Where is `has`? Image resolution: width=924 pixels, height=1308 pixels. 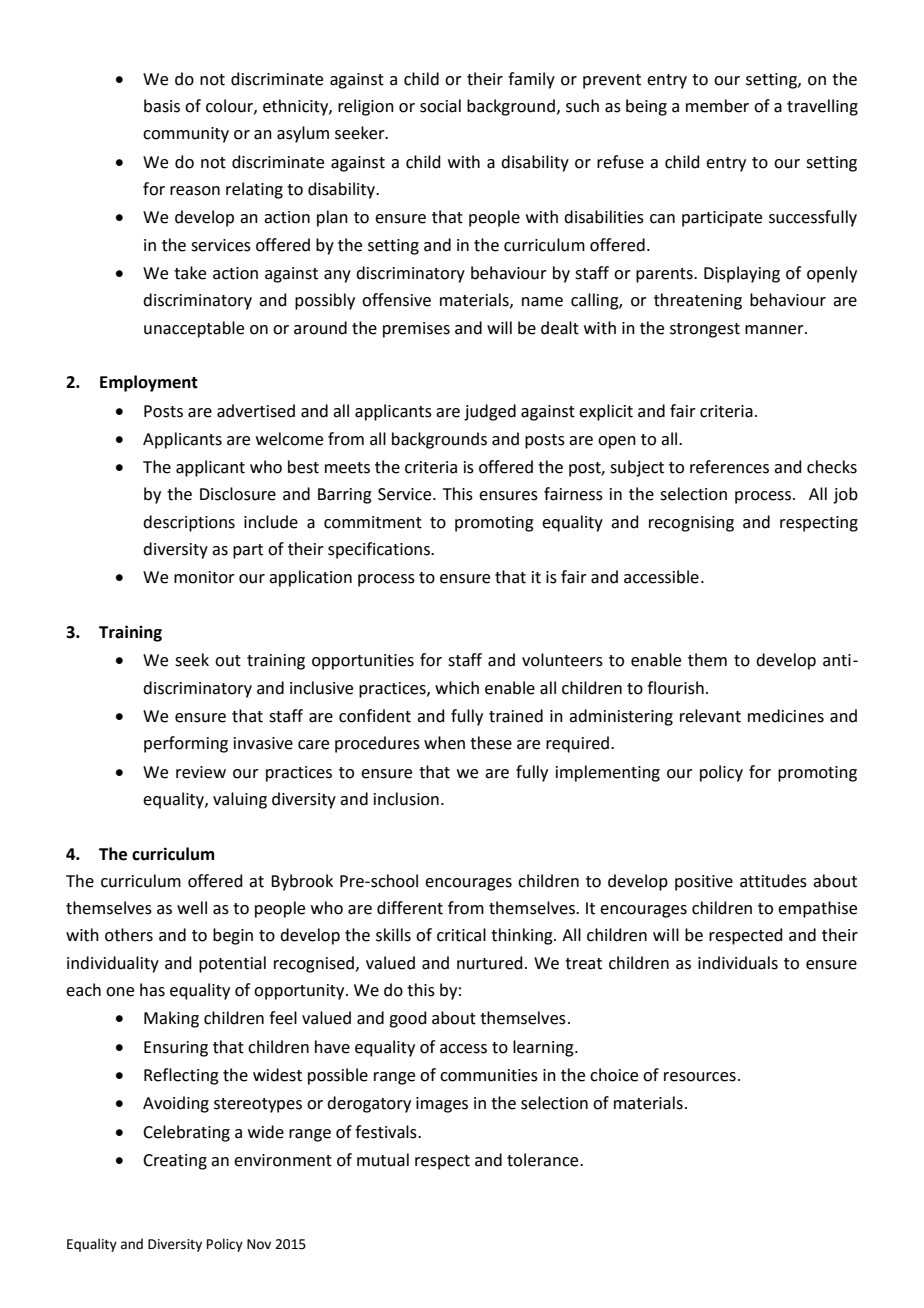 has is located at coordinates (152, 990).
